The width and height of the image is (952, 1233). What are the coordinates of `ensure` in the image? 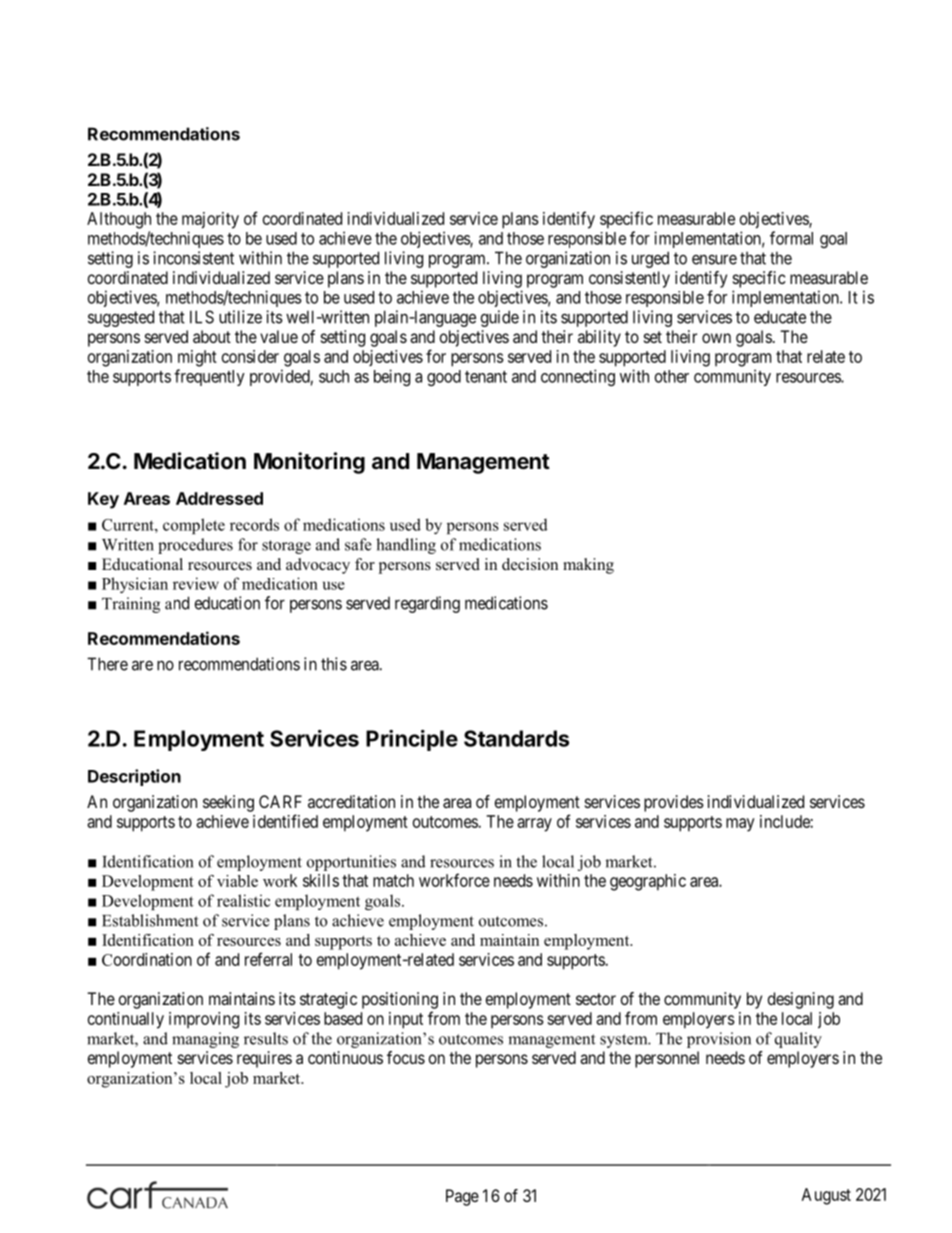 It's located at (714, 259).
